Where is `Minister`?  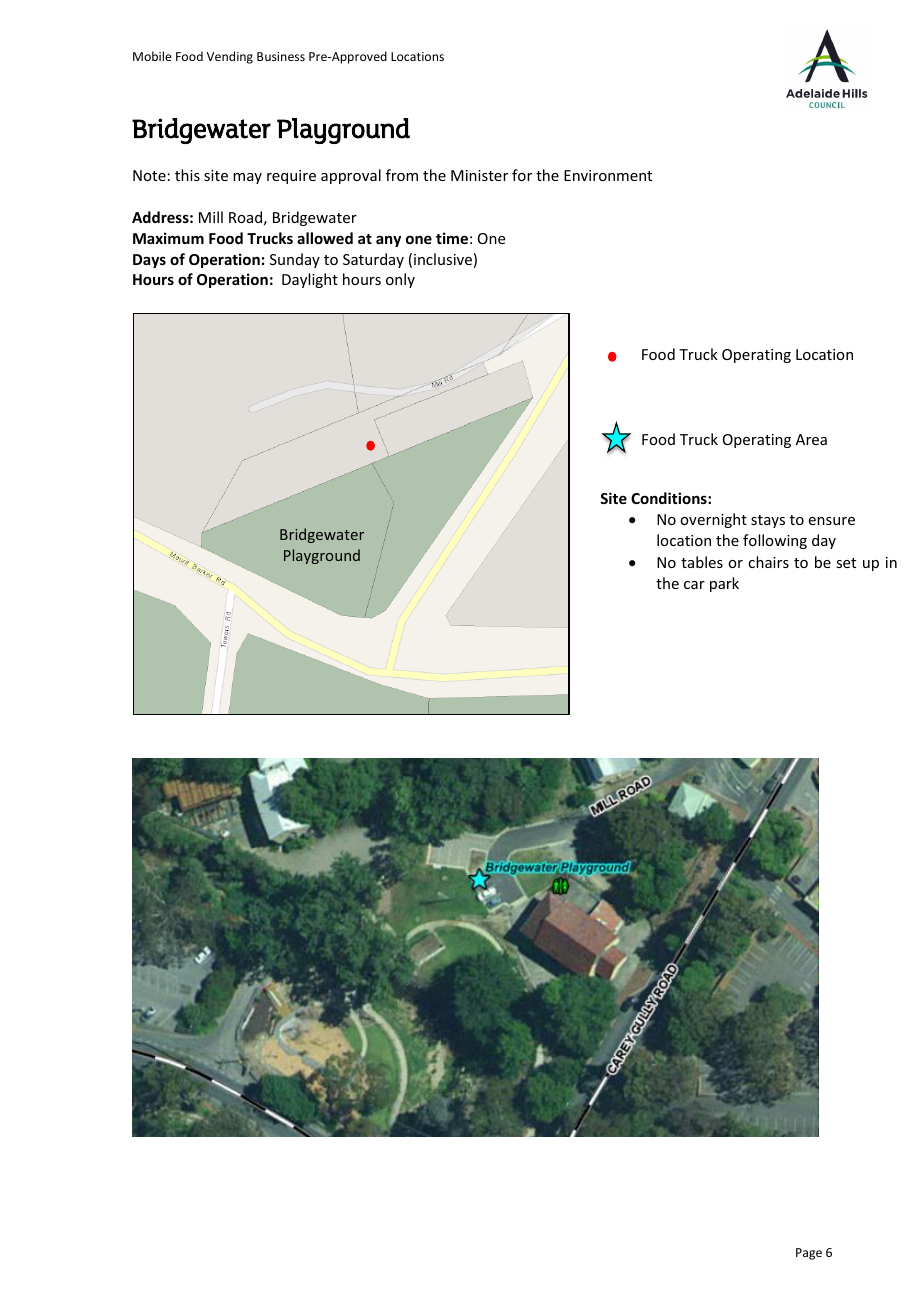 Minister is located at coordinates (479, 175).
